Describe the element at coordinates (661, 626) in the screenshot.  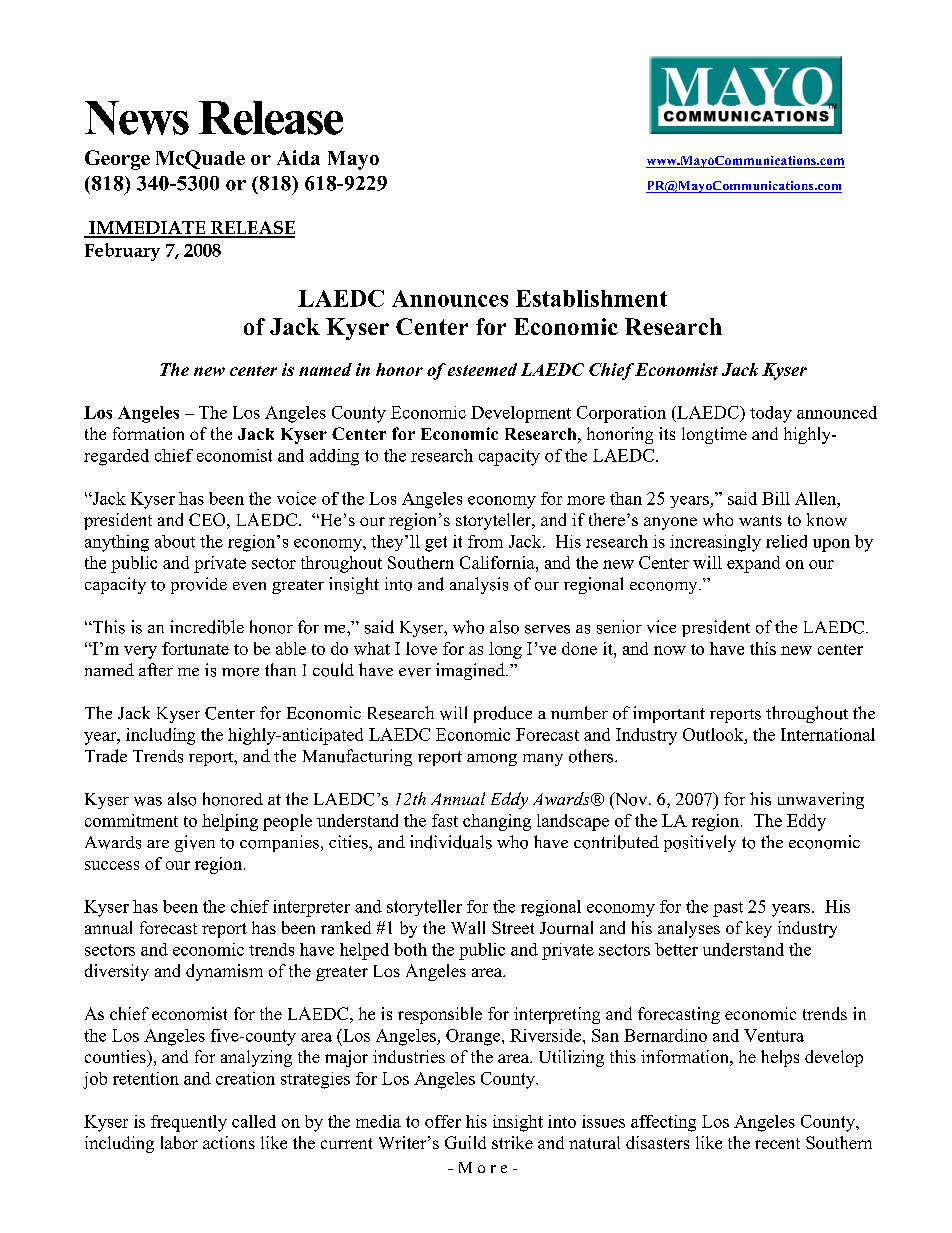
I see `vice` at that location.
